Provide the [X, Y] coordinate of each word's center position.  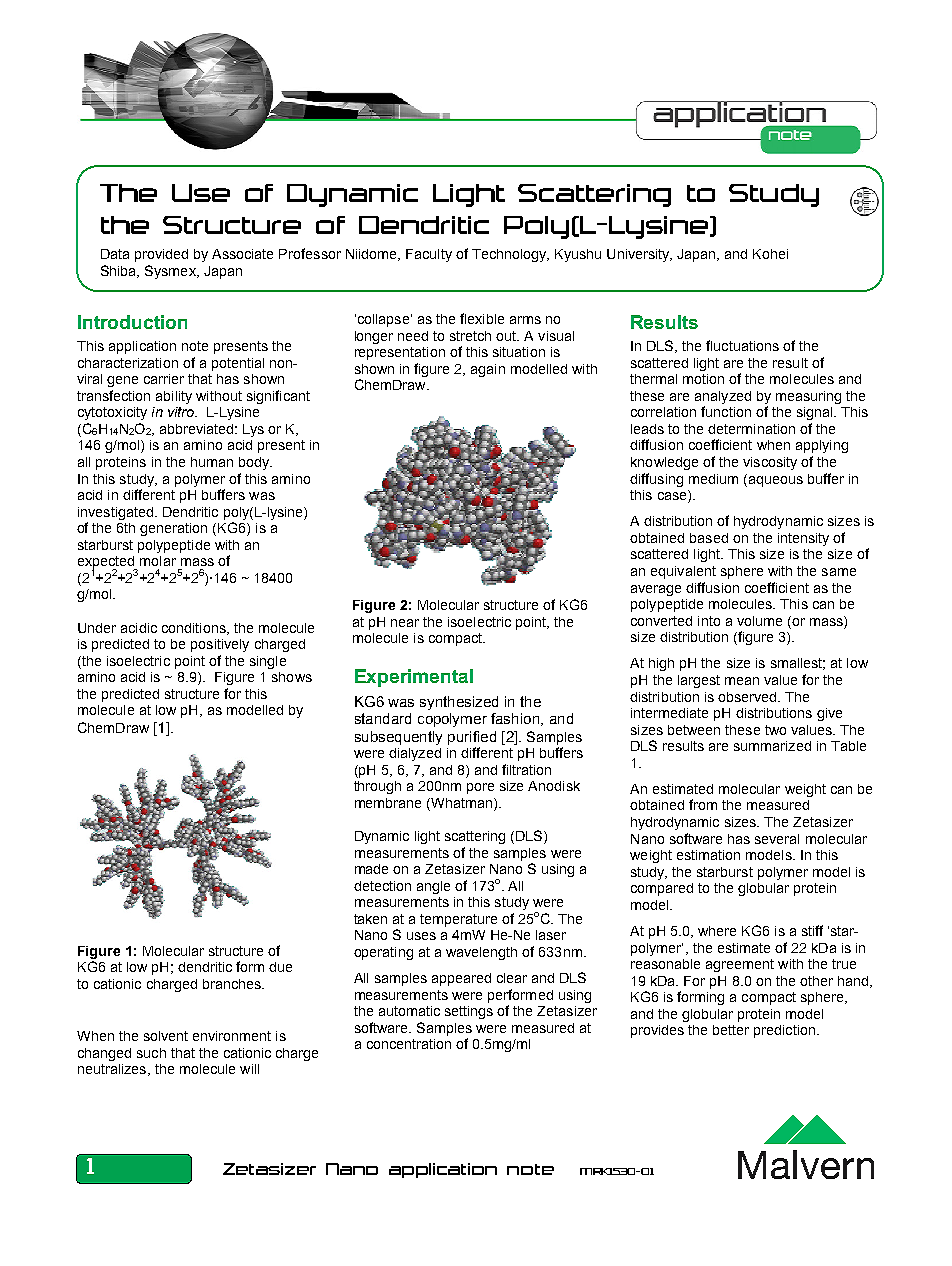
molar [158, 561]
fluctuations [742, 345]
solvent [166, 1036]
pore [480, 788]
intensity [803, 539]
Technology [510, 255]
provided [161, 255]
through [377, 787]
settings [469, 1012]
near [405, 623]
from [703, 804]
